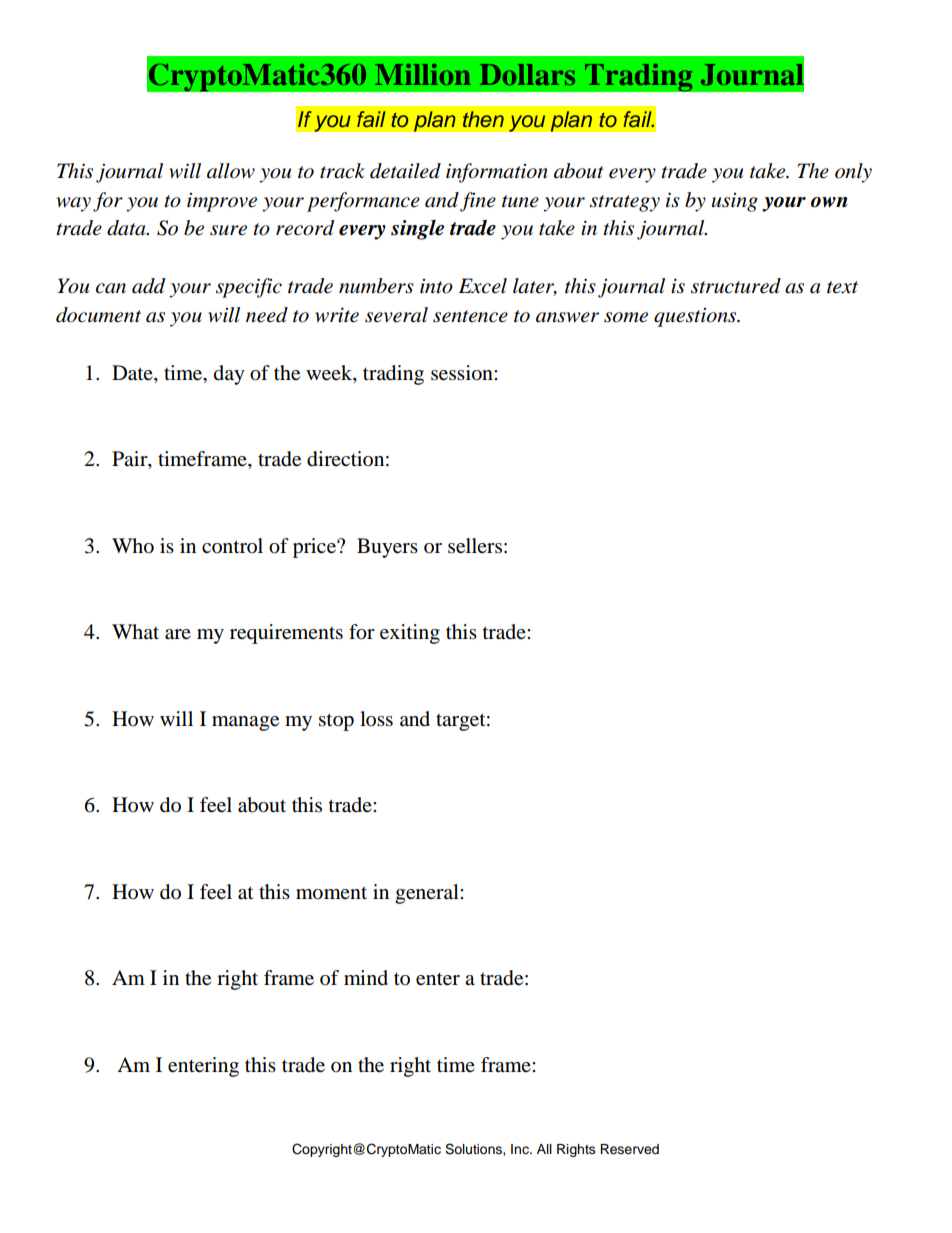 Image resolution: width=952 pixels, height=1233 pixels. What do you see at coordinates (483, 119) in the screenshot?
I see `then` at bounding box center [483, 119].
